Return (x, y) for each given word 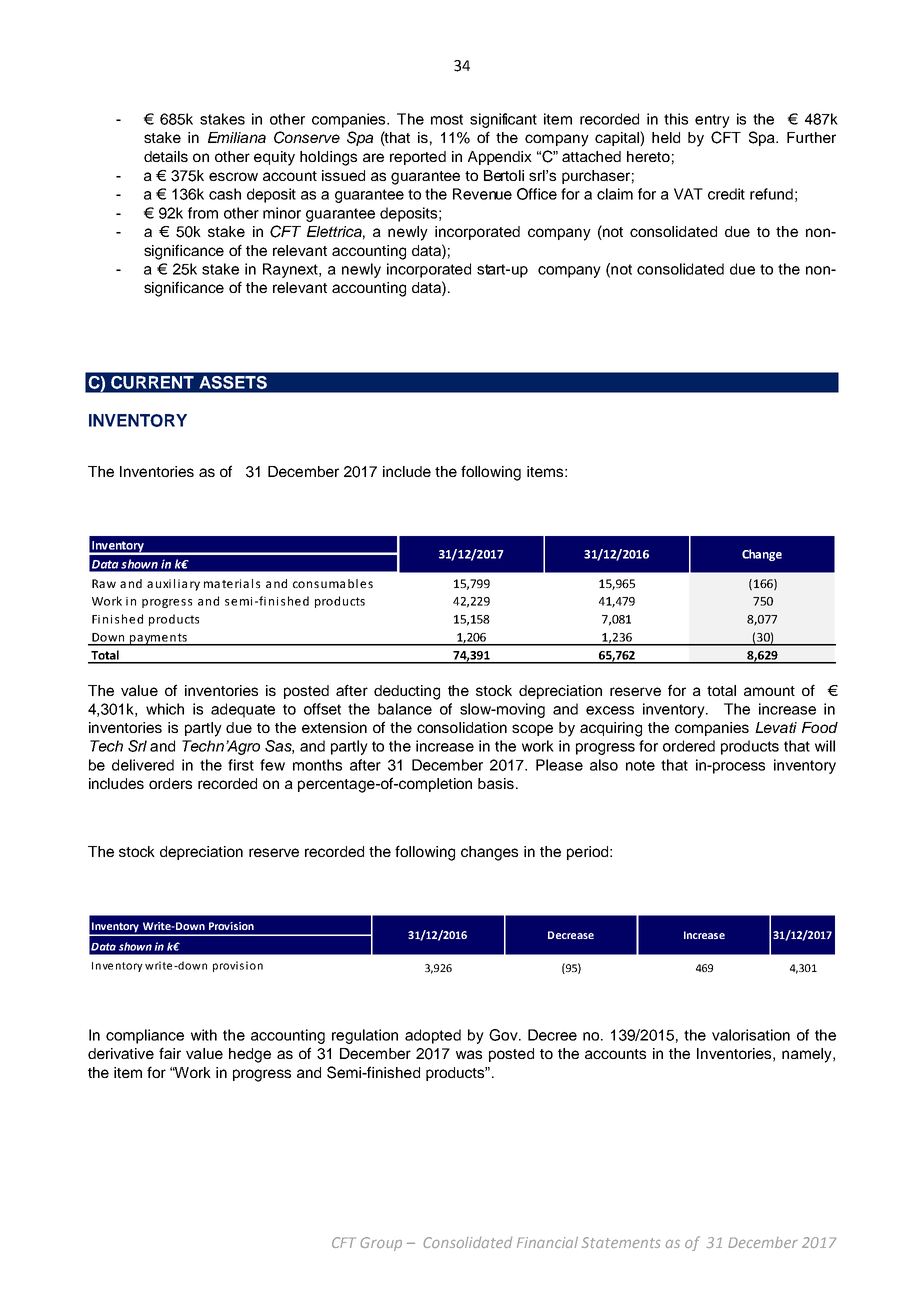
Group (381, 1244)
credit (726, 194)
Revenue (482, 194)
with (204, 1035)
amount (769, 691)
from (203, 213)
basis (496, 783)
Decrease (571, 935)
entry (712, 121)
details (166, 156)
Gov (504, 1035)
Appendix (500, 158)
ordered (689, 746)
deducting (407, 692)
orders (170, 783)
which (165, 709)
